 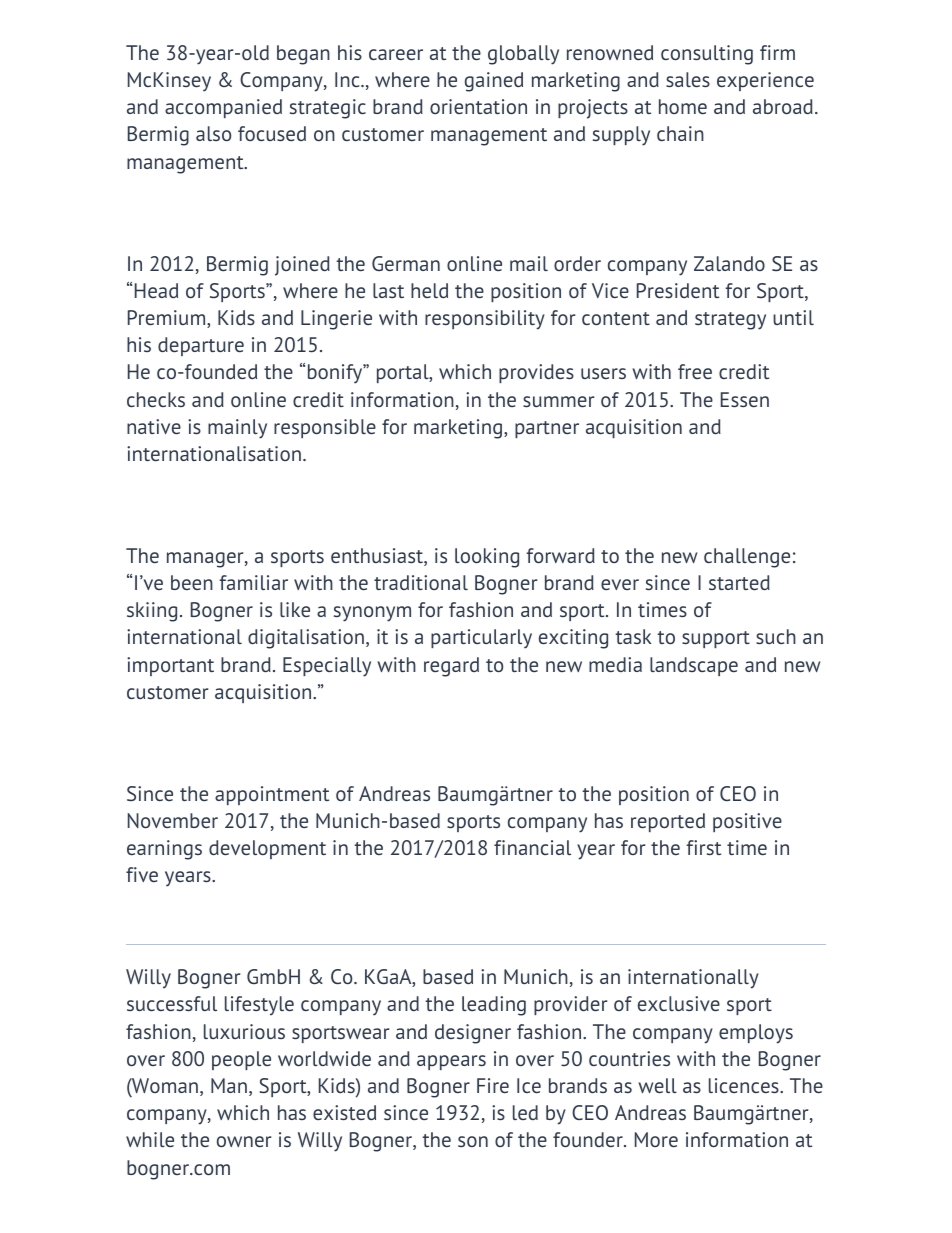 What do you see at coordinates (244, 1141) in the screenshot?
I see `owner` at bounding box center [244, 1141].
